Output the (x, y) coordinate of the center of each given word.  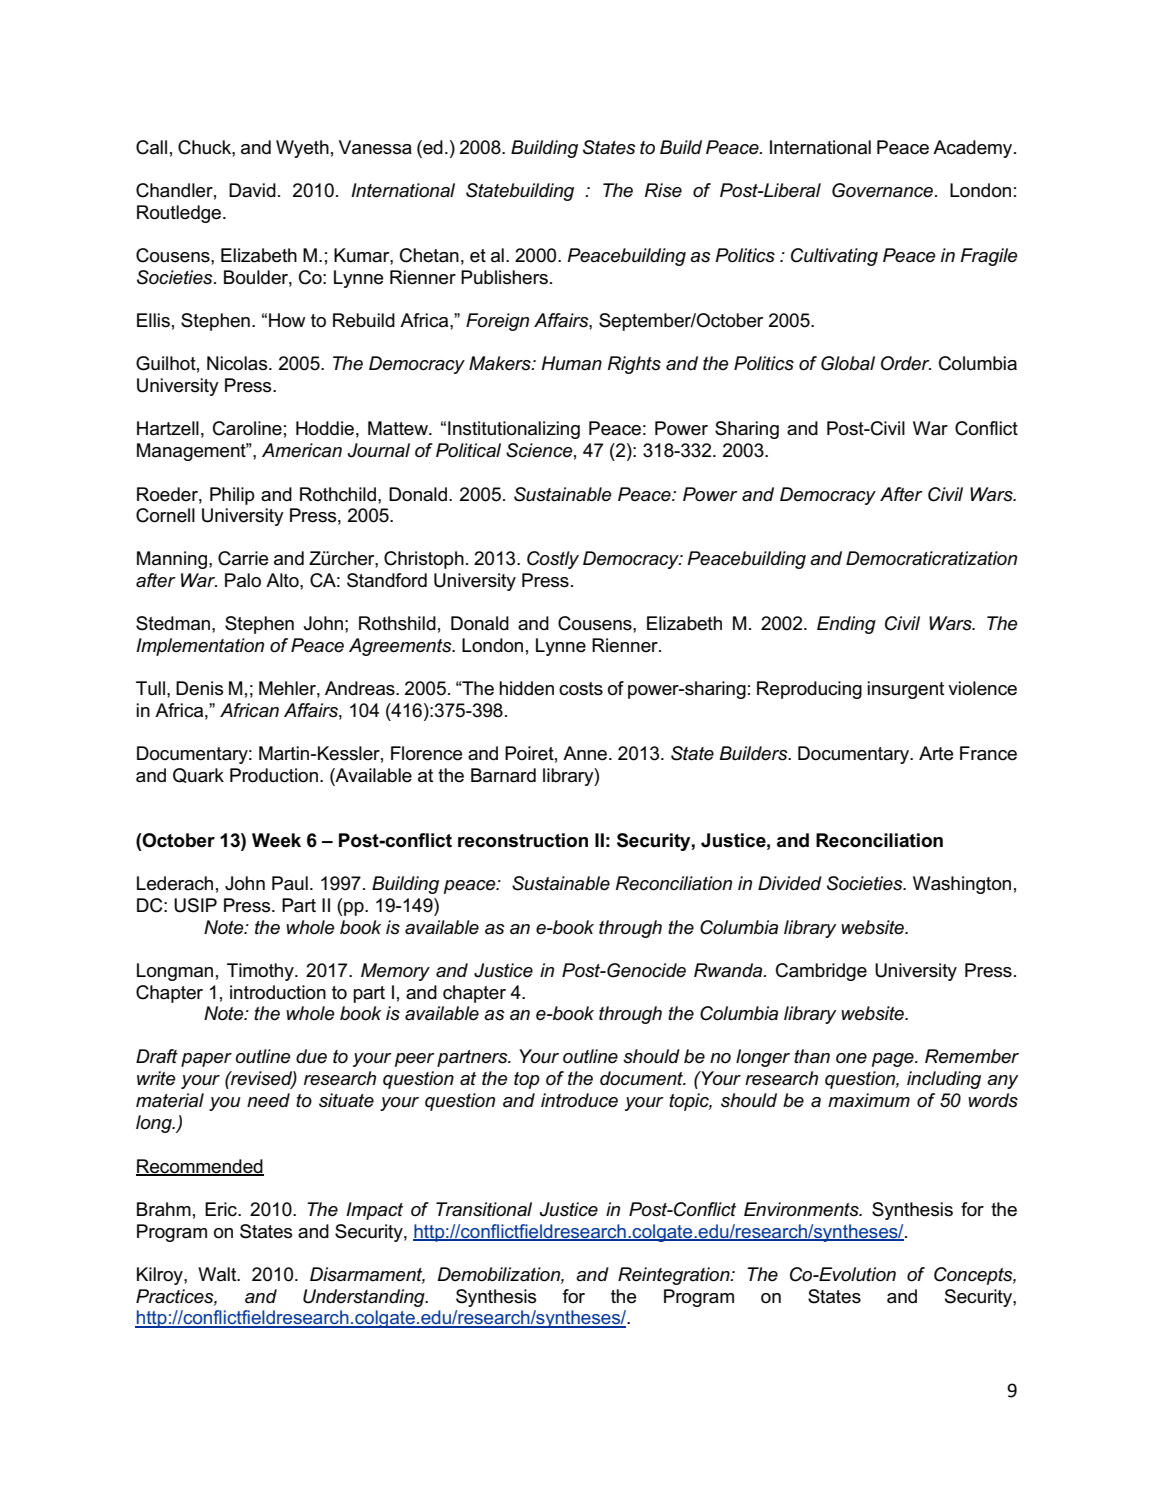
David (252, 190)
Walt (218, 1274)
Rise (663, 190)
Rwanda (729, 970)
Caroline (247, 428)
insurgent (905, 690)
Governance (884, 190)
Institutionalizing (514, 430)
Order (906, 363)
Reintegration (675, 1276)
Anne (586, 753)
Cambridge (821, 972)
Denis (199, 688)
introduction (278, 992)
